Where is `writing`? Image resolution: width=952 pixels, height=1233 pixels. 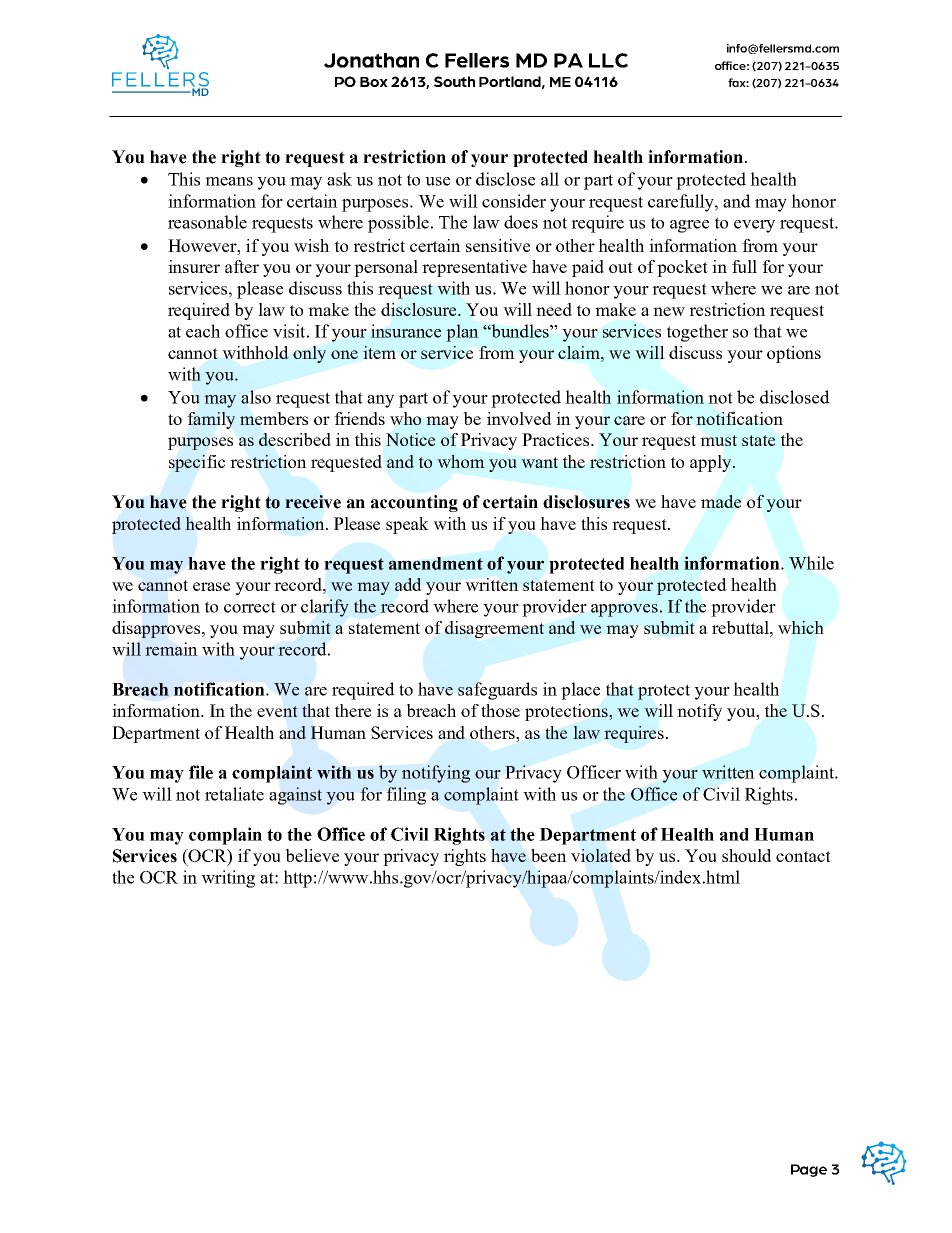
writing is located at coordinates (228, 879).
